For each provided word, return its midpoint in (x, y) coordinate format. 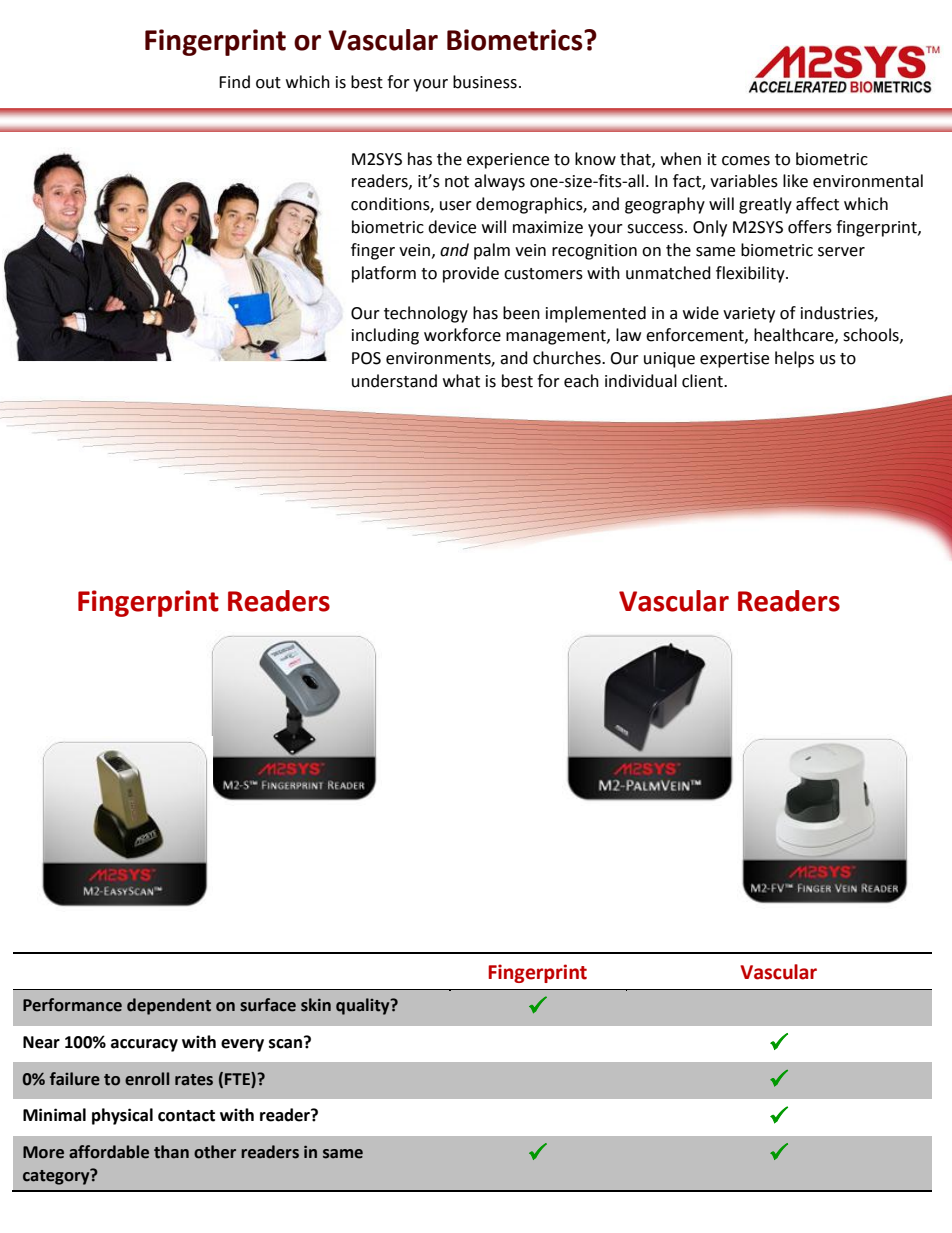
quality (364, 1006)
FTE (238, 1078)
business (485, 82)
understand (394, 381)
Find (234, 82)
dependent (169, 1006)
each (581, 381)
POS (366, 358)
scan (287, 1043)
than (171, 1152)
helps (794, 359)
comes (746, 161)
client (703, 381)
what (461, 381)
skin (316, 1005)
